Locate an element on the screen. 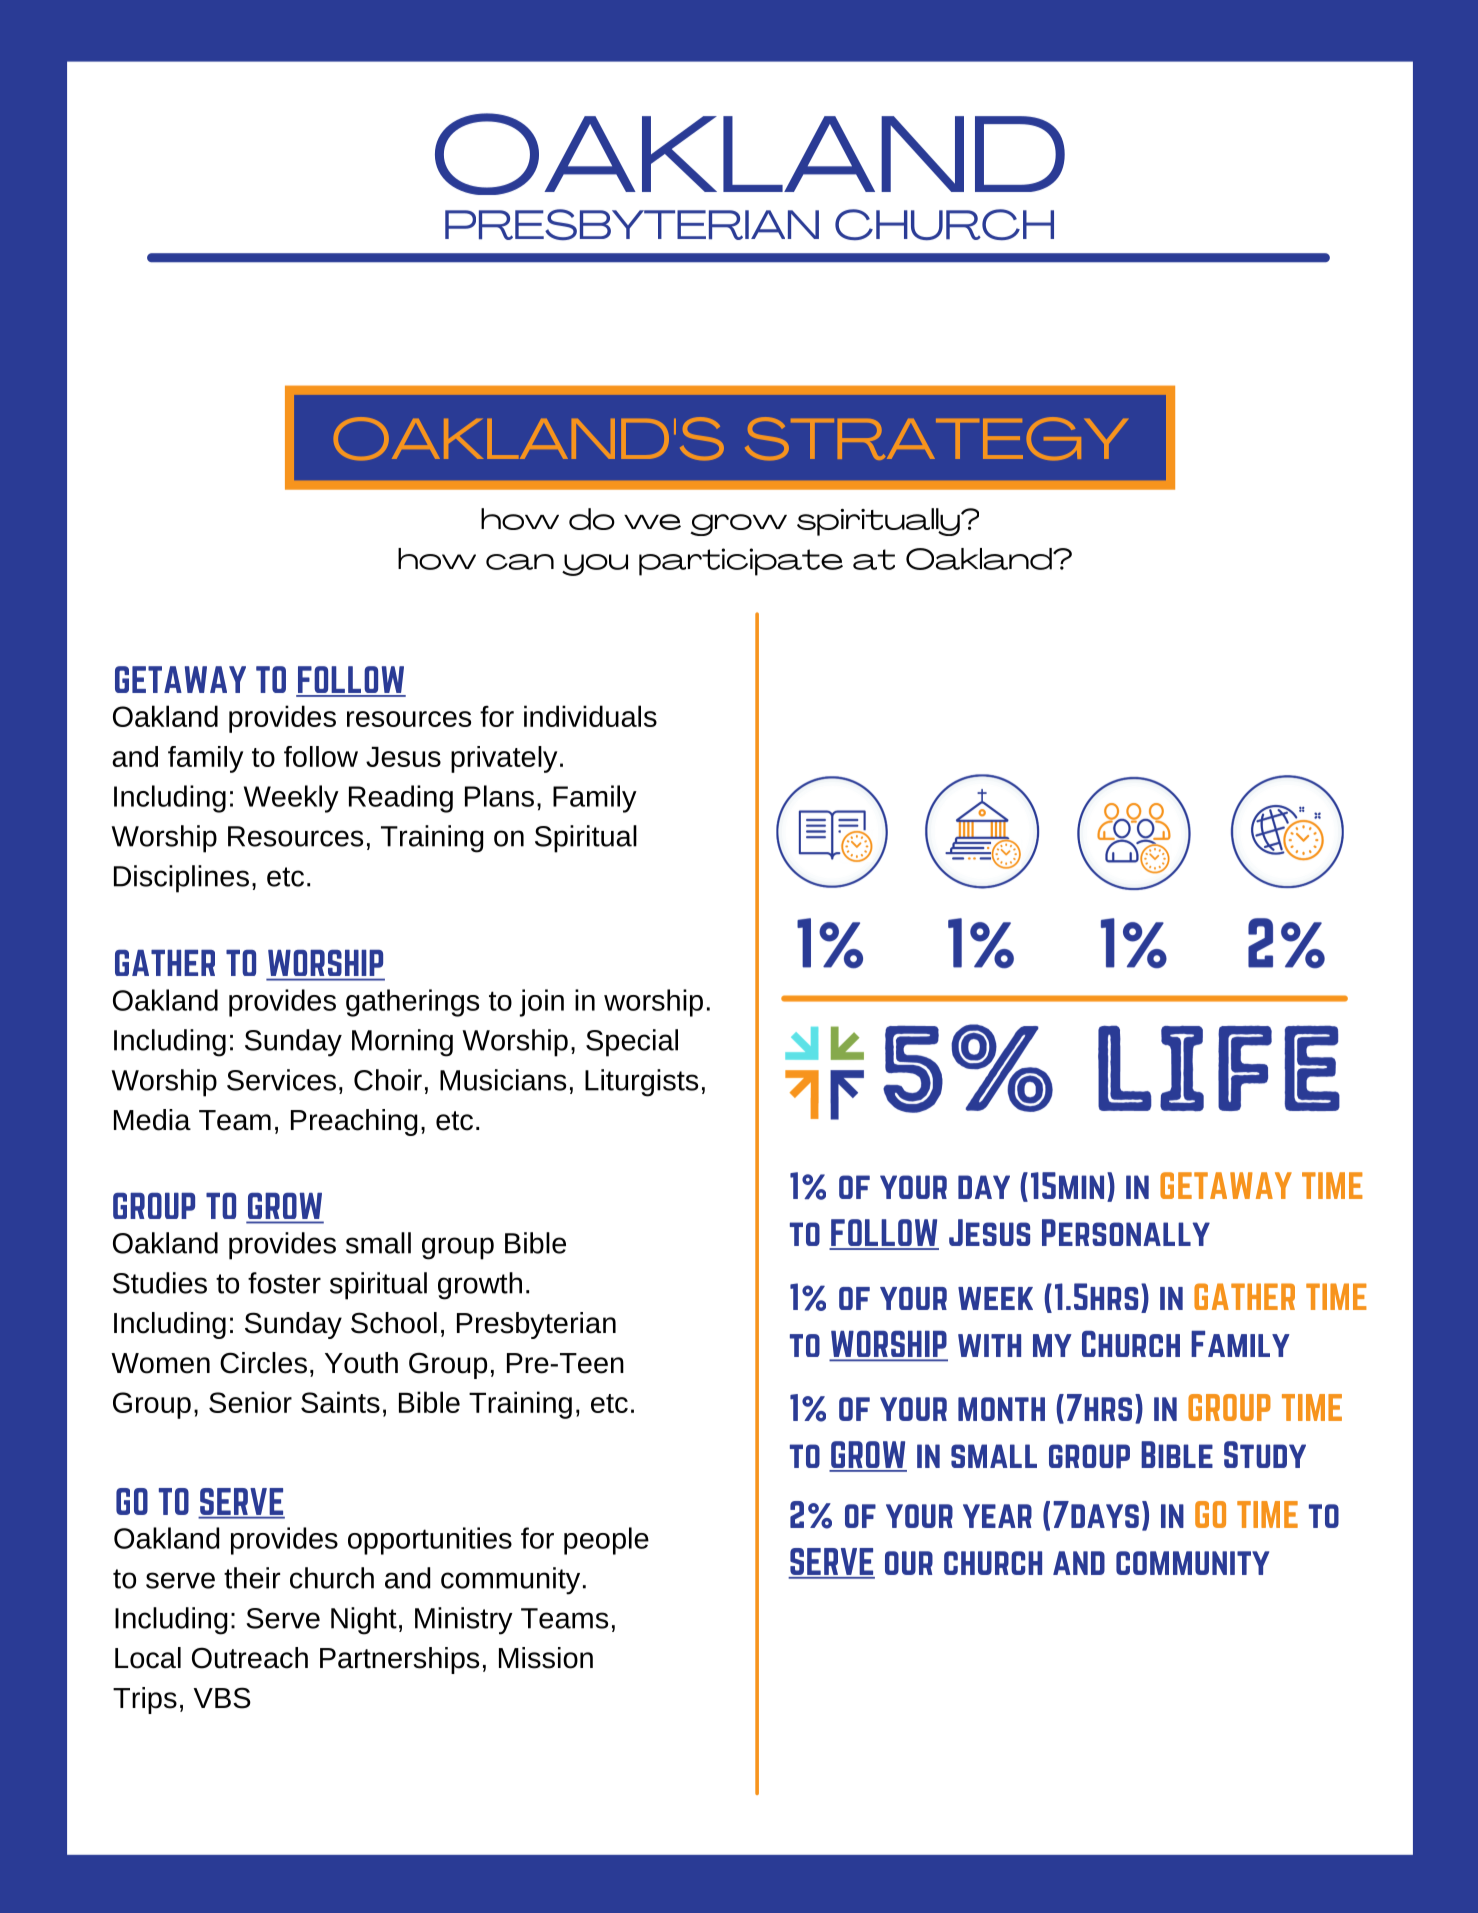  participate is located at coordinates (741, 562).
